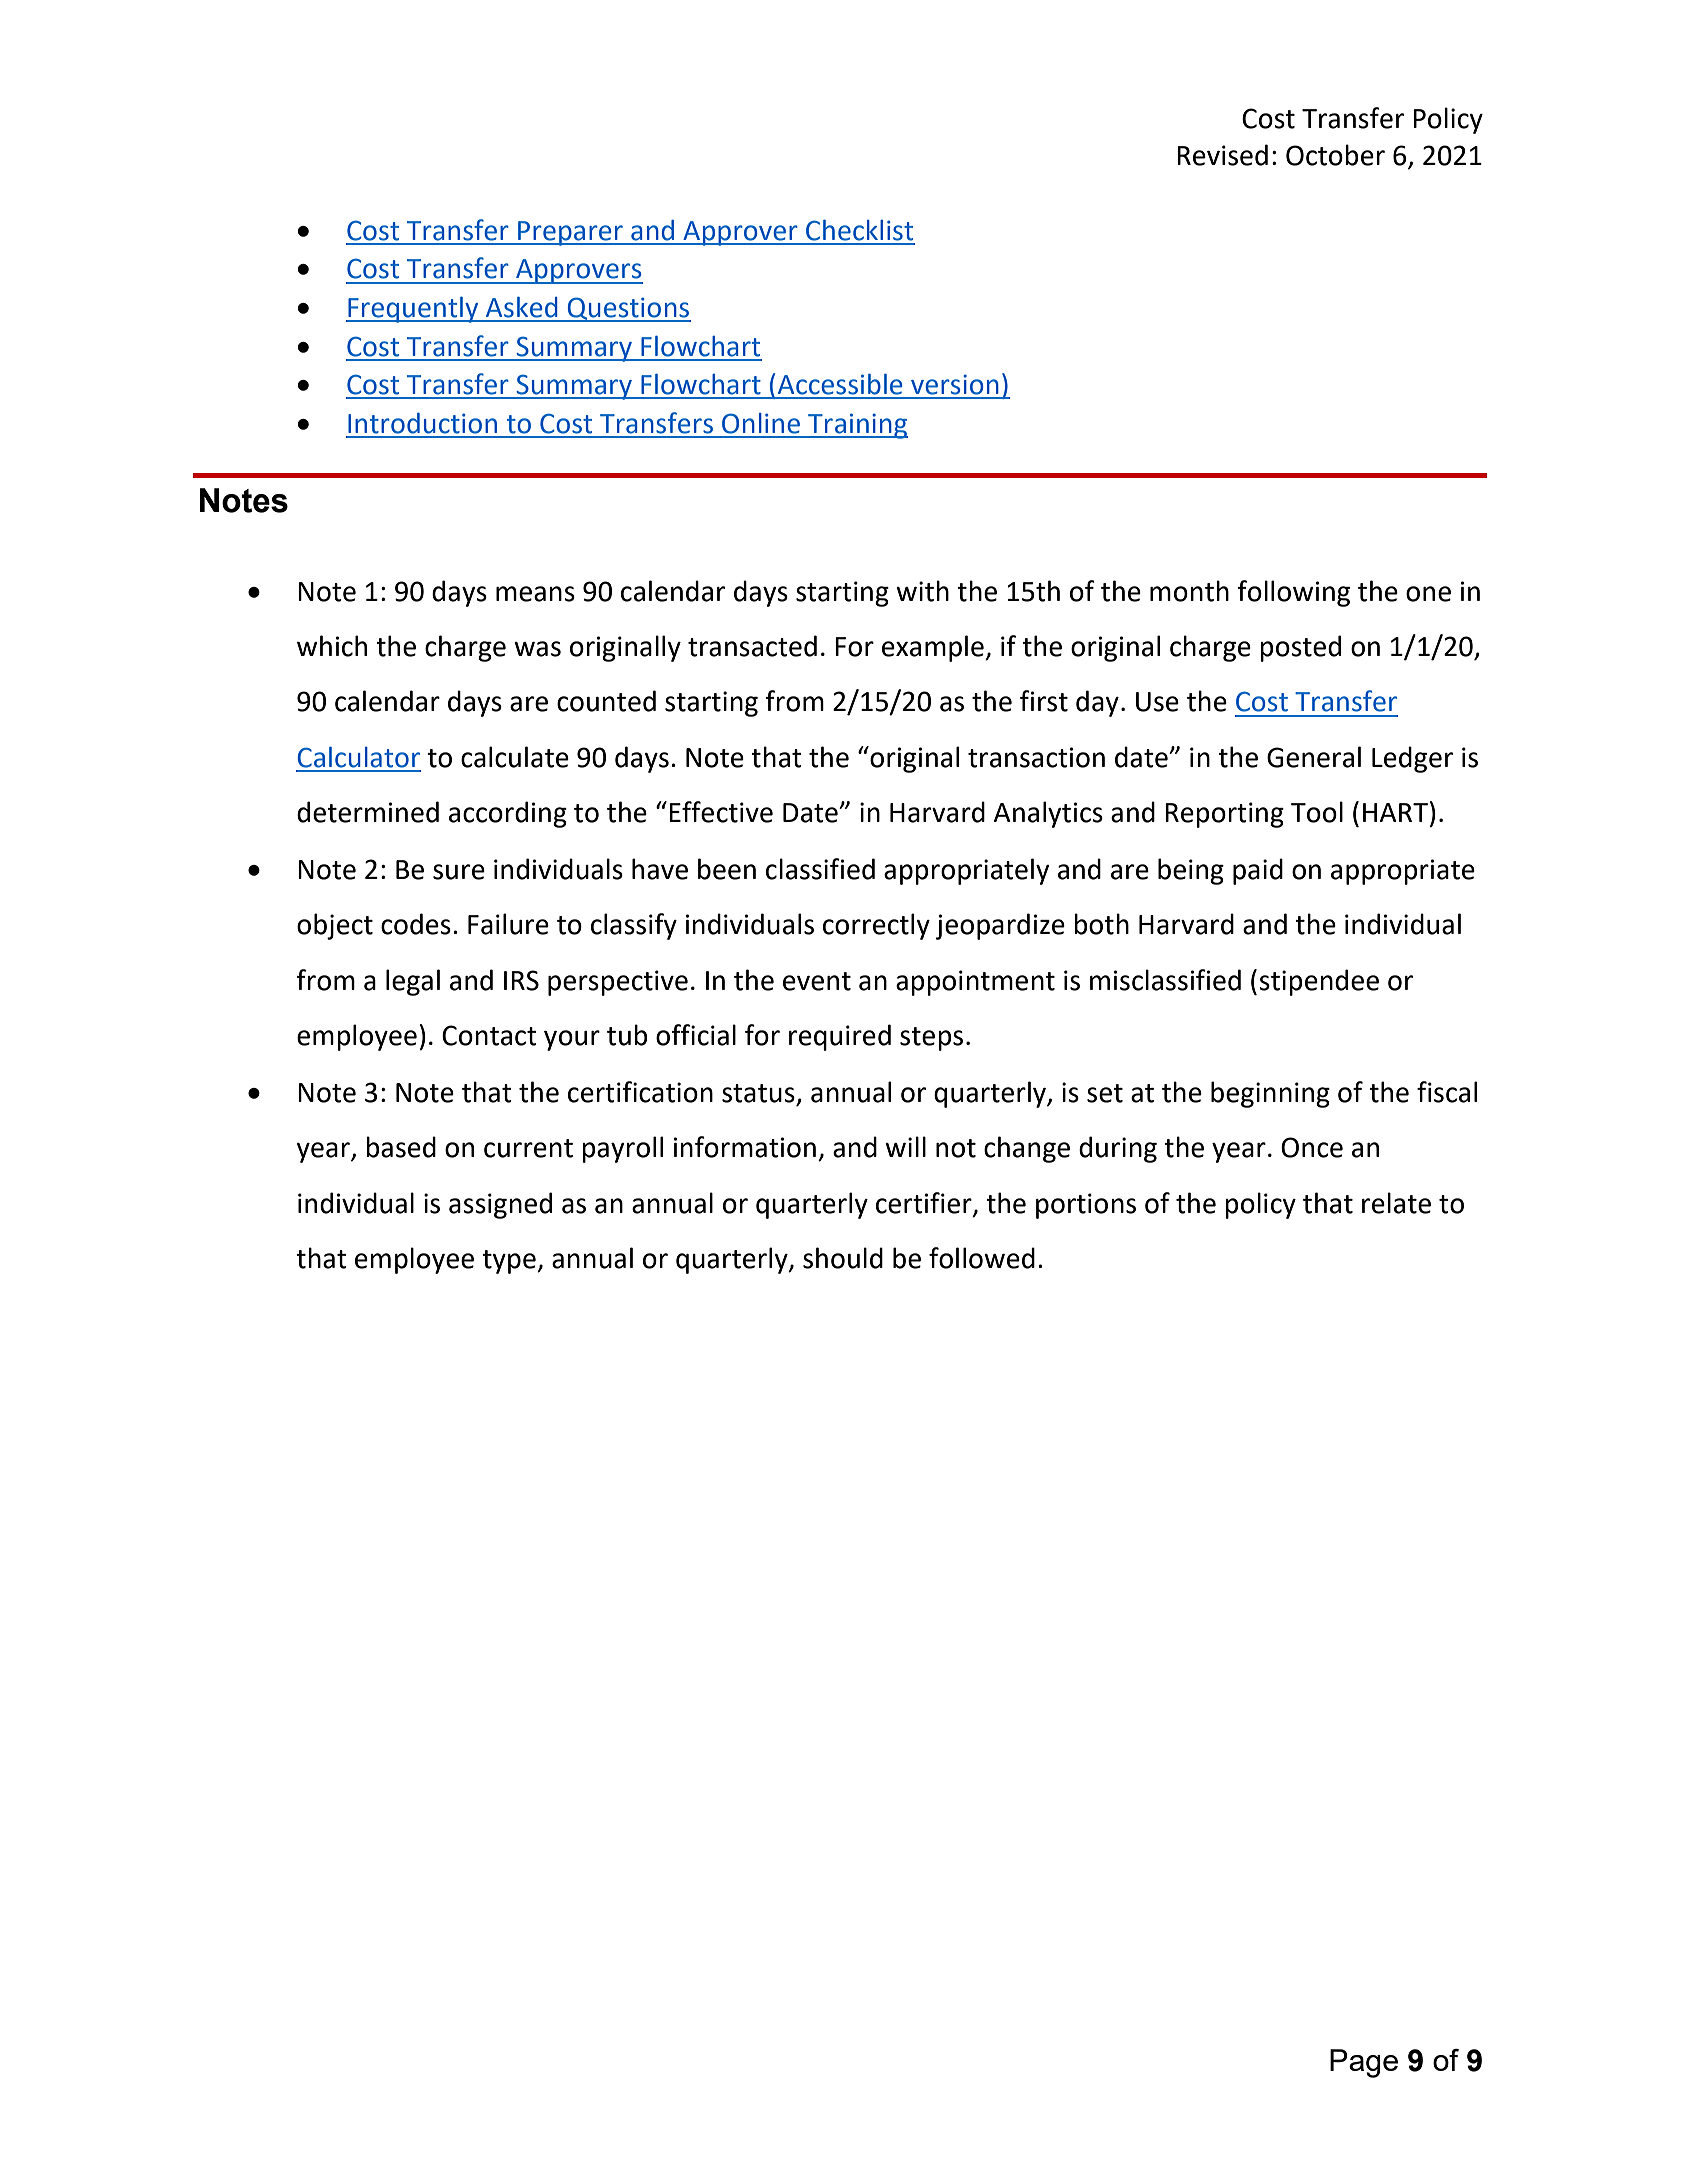  Describe the element at coordinates (1335, 155) in the page. I see `October` at that location.
